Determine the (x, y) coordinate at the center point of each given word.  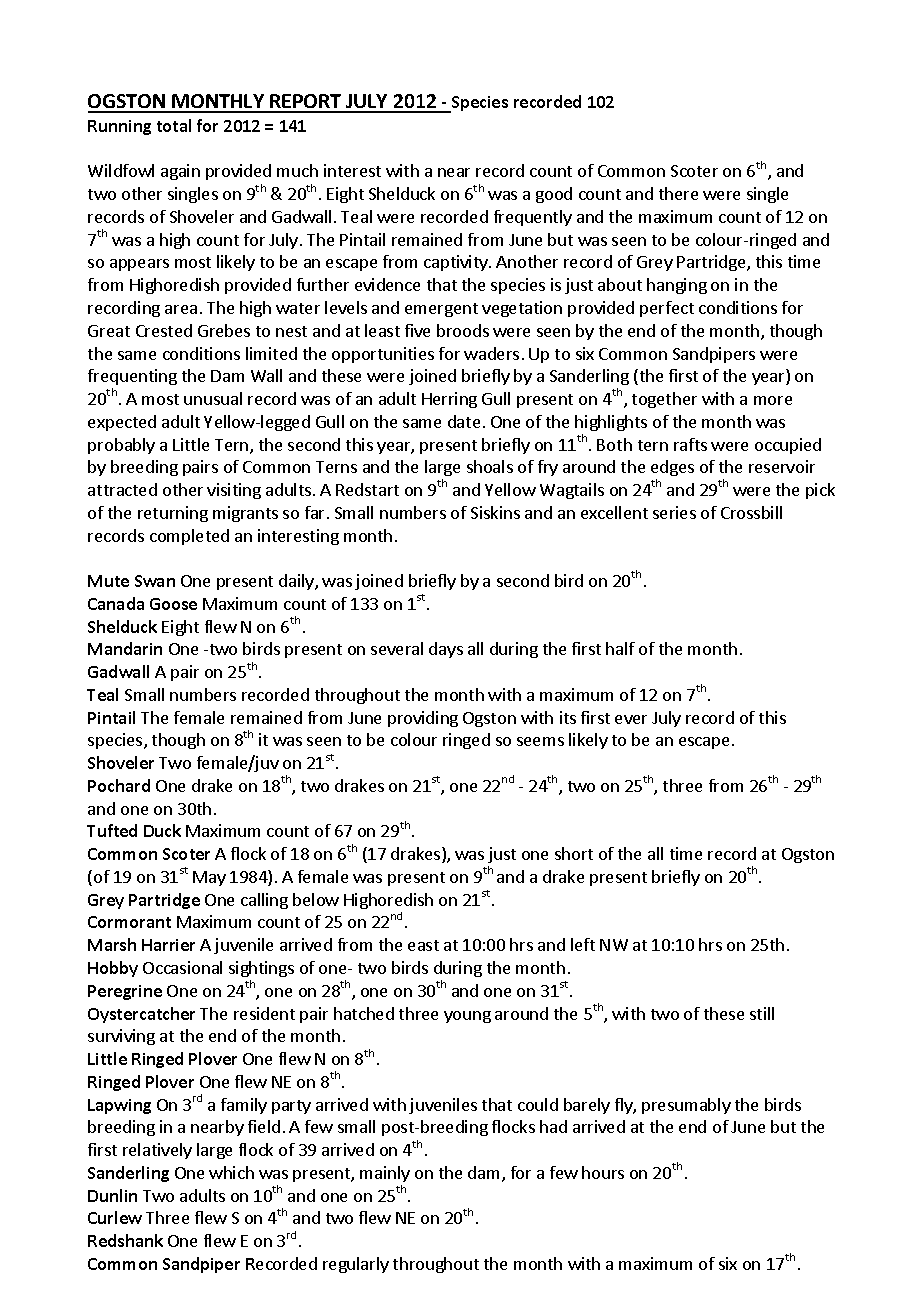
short (574, 853)
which (231, 1172)
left (583, 944)
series (674, 512)
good (554, 195)
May (209, 878)
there (678, 193)
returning (173, 514)
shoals (490, 466)
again (180, 172)
